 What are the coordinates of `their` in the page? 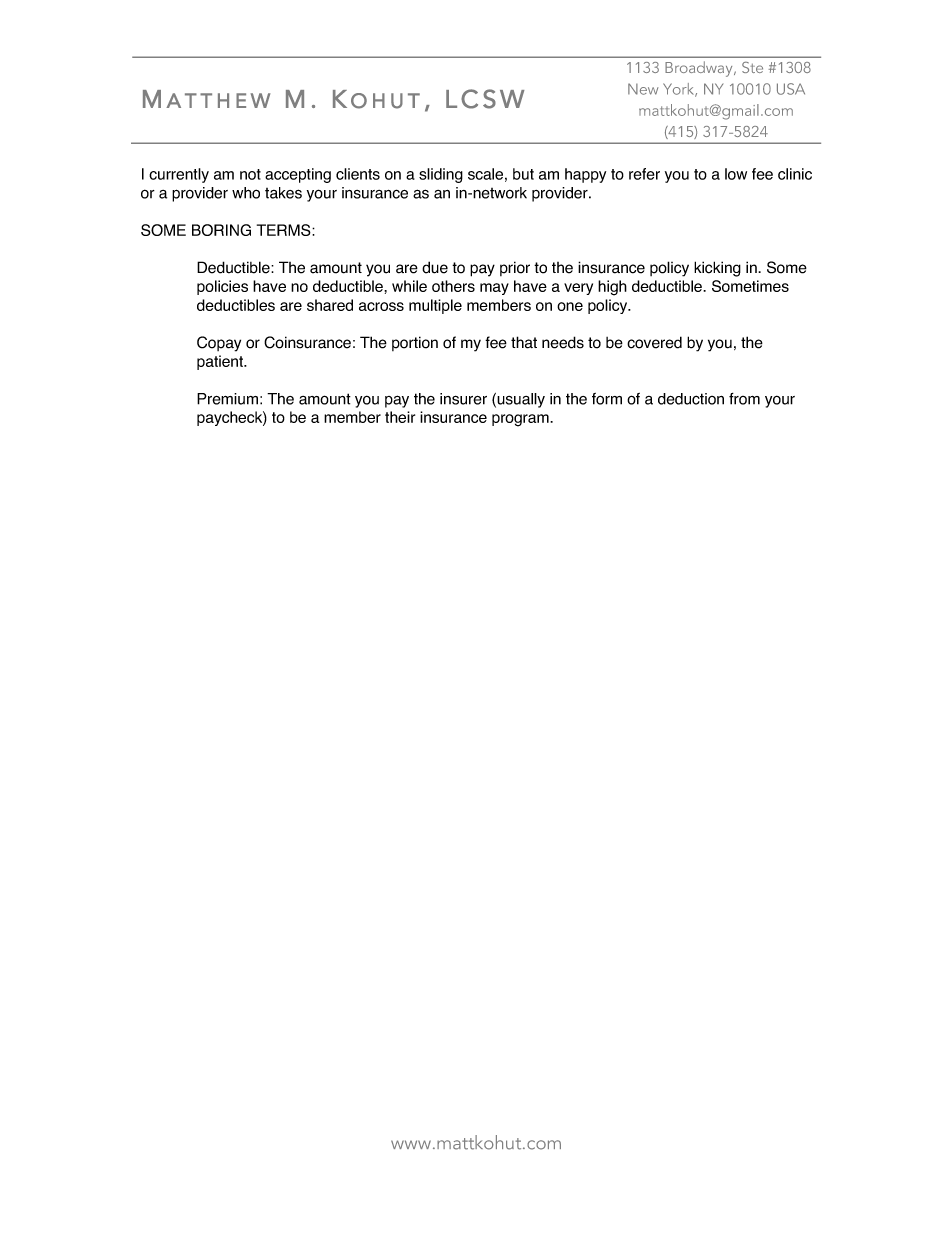 It's located at (400, 417).
